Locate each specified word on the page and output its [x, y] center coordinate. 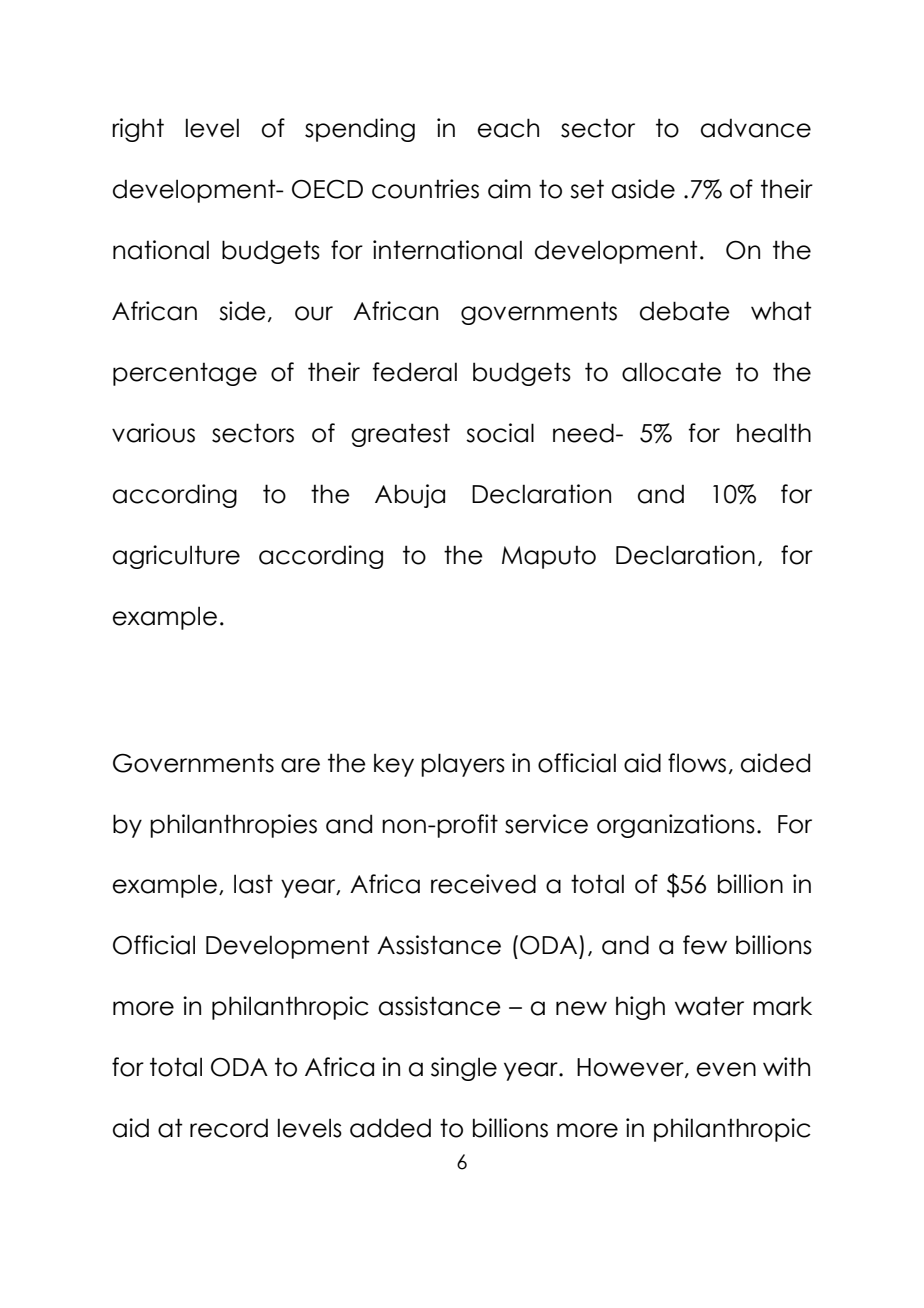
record [229, 1128]
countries [425, 189]
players [463, 765]
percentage [185, 374]
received [483, 884]
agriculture [176, 557]
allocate [671, 372]
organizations [676, 826]
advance [756, 128]
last [253, 884]
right [138, 130]
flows [697, 763]
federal [415, 372]
